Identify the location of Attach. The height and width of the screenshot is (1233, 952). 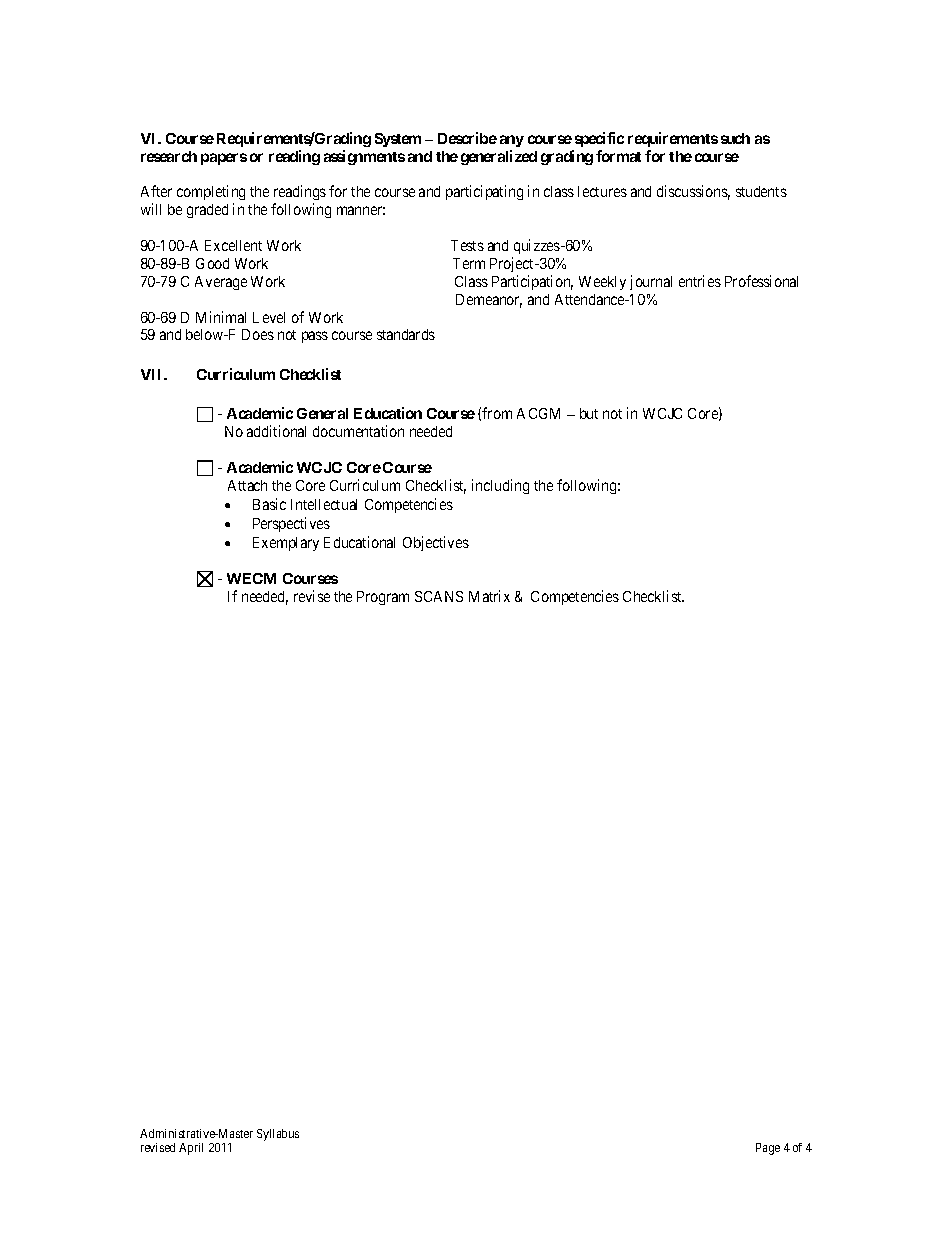
(247, 485).
